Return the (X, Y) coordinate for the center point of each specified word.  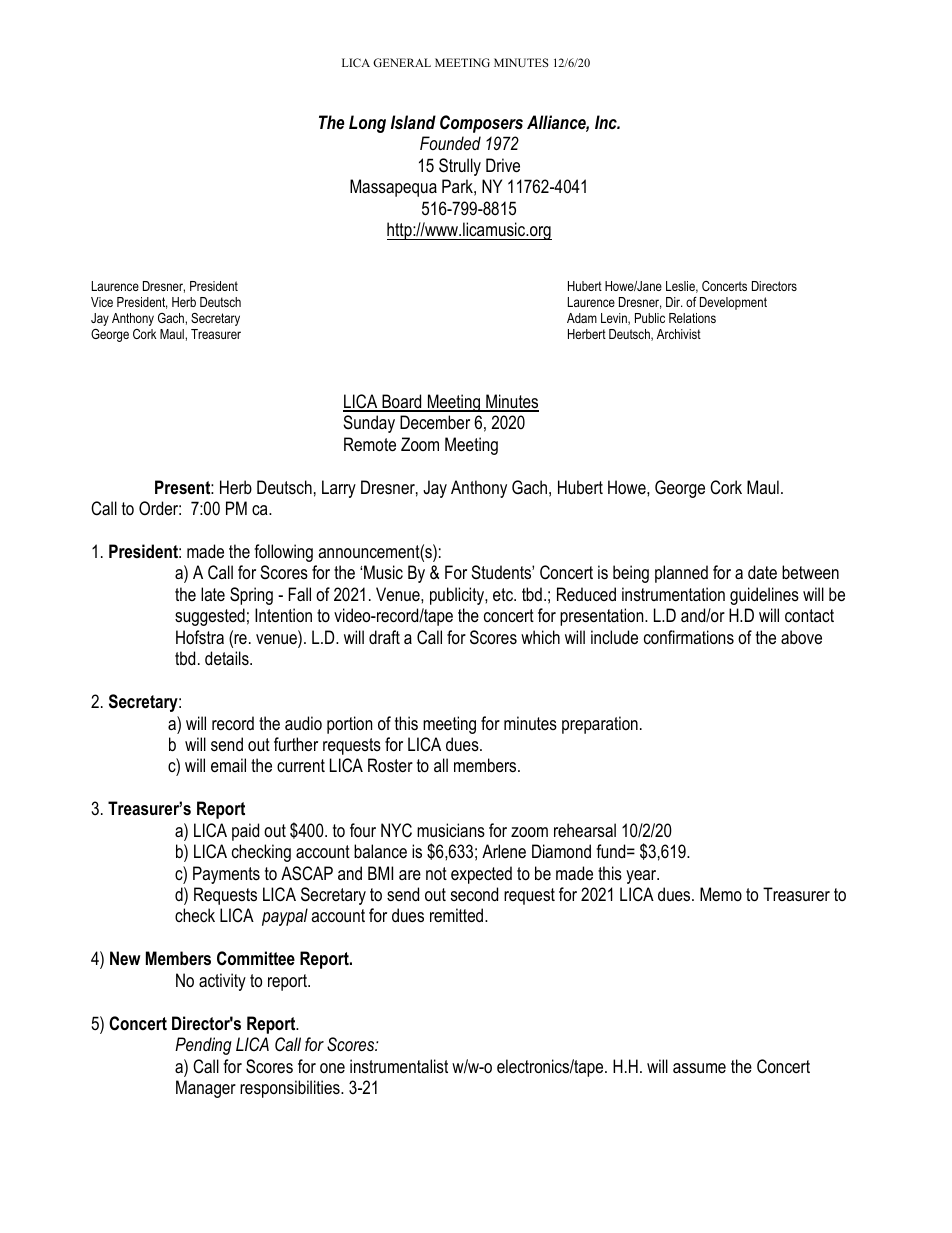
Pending (203, 1046)
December (435, 422)
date (762, 572)
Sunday (369, 424)
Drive (503, 165)
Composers (481, 124)
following (283, 553)
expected (481, 875)
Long (367, 124)
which (540, 637)
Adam (582, 318)
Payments (226, 875)
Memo (721, 894)
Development (733, 303)
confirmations (689, 637)
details (228, 658)
